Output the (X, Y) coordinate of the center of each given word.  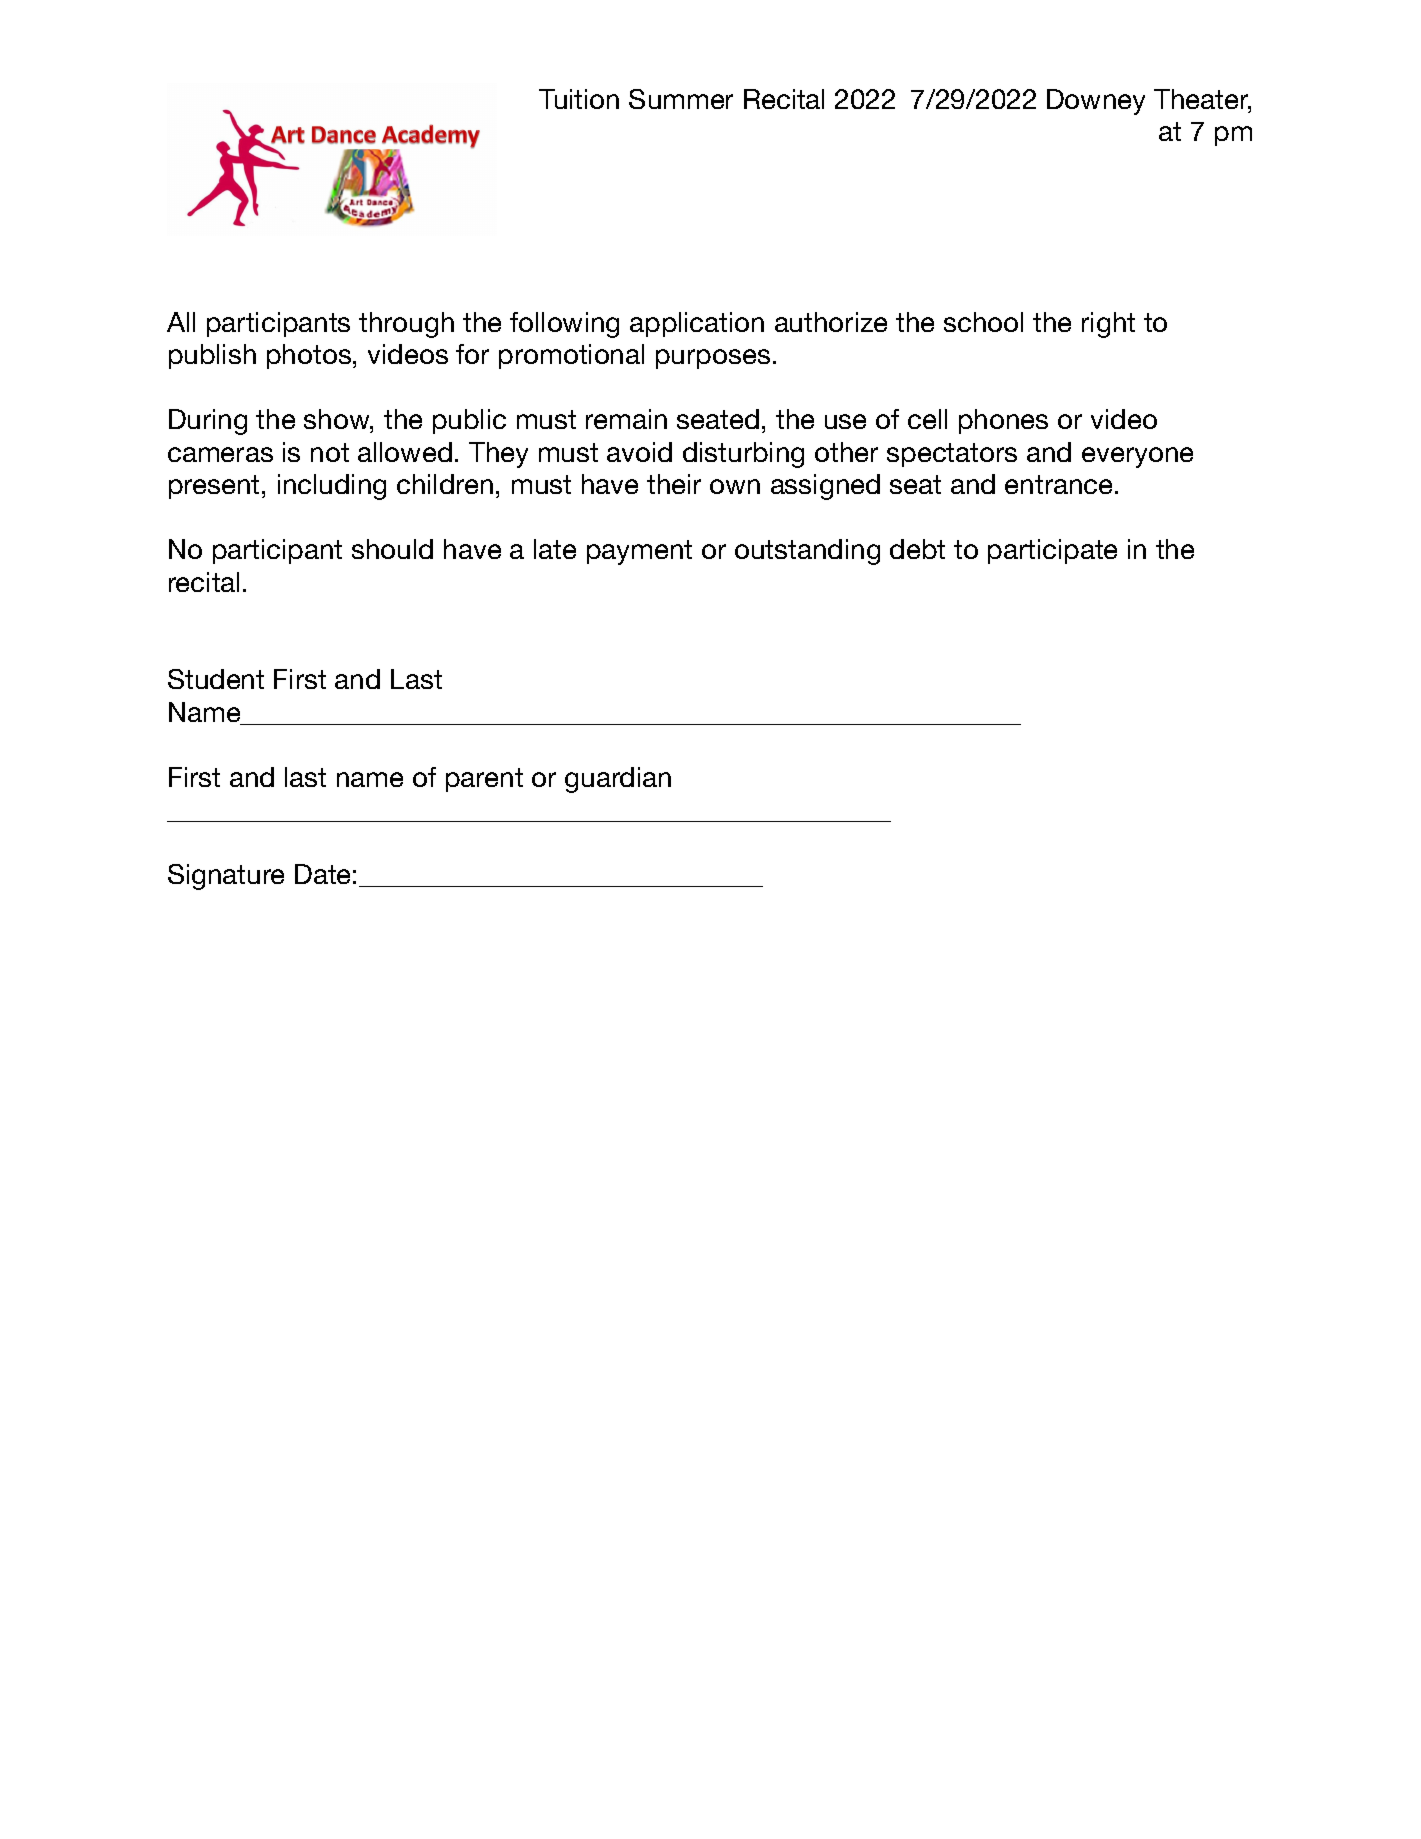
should (392, 549)
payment (639, 552)
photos (310, 356)
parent (484, 780)
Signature (226, 877)
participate (1052, 551)
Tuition (579, 99)
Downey (1096, 102)
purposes (713, 359)
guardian (618, 780)
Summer (681, 99)
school (983, 322)
